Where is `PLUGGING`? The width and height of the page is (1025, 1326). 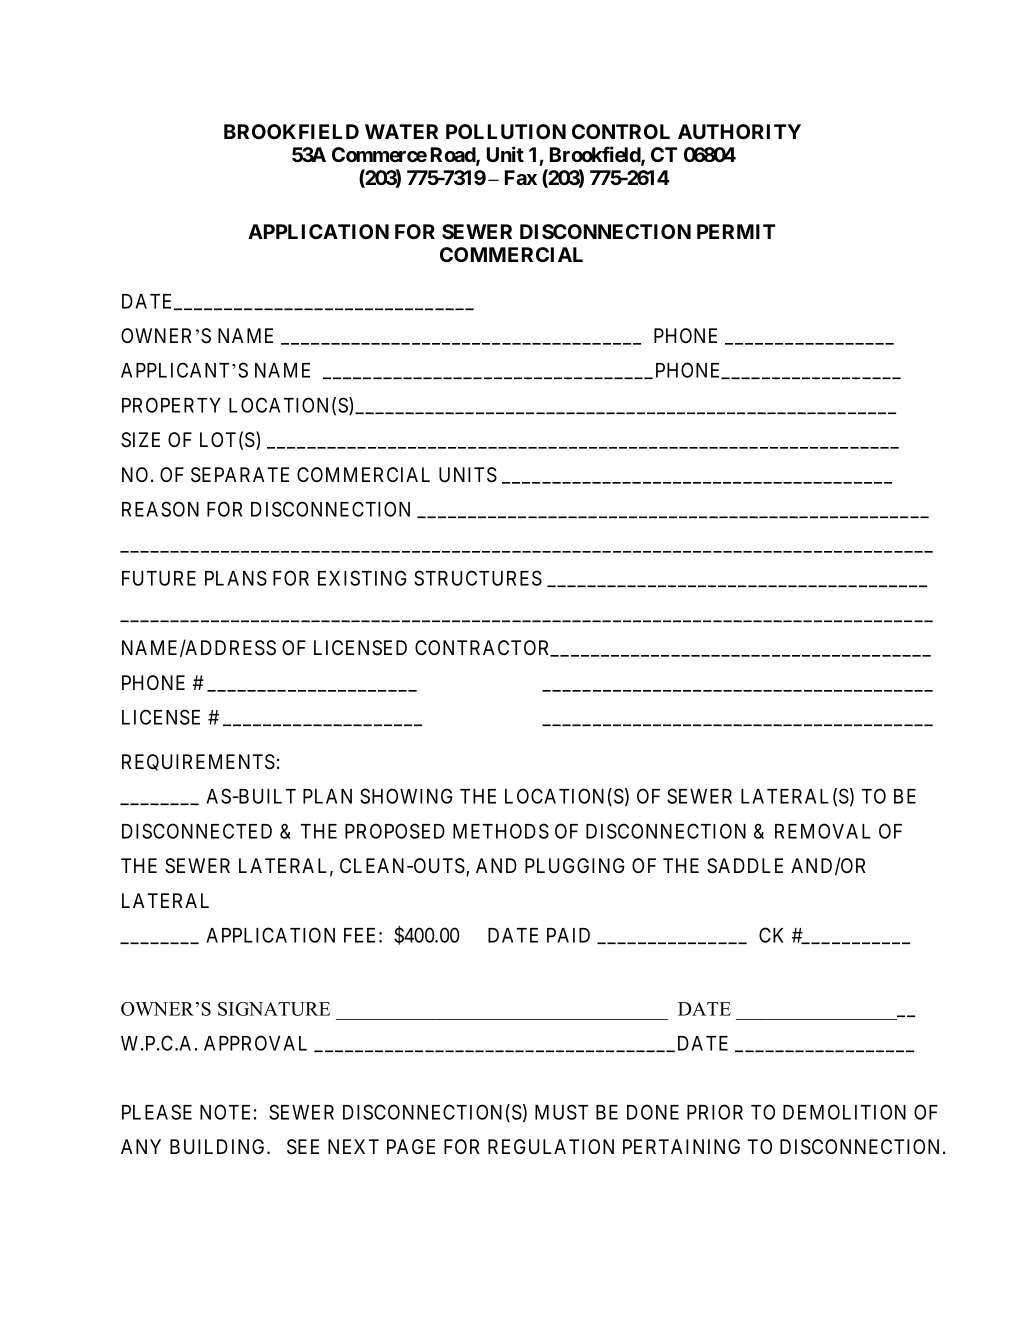 PLUGGING is located at coordinates (575, 866).
